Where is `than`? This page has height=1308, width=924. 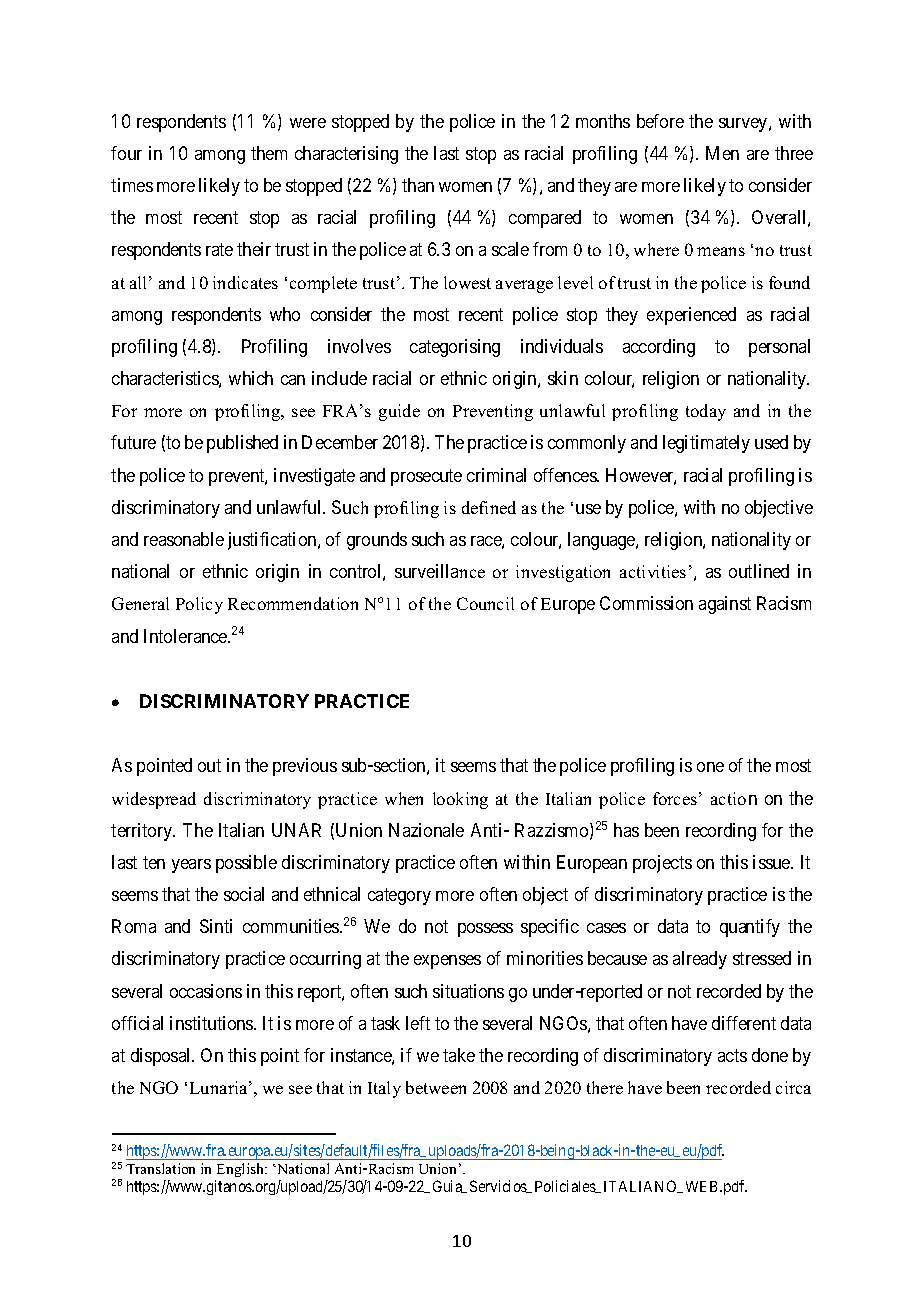
than is located at coordinates (418, 185).
